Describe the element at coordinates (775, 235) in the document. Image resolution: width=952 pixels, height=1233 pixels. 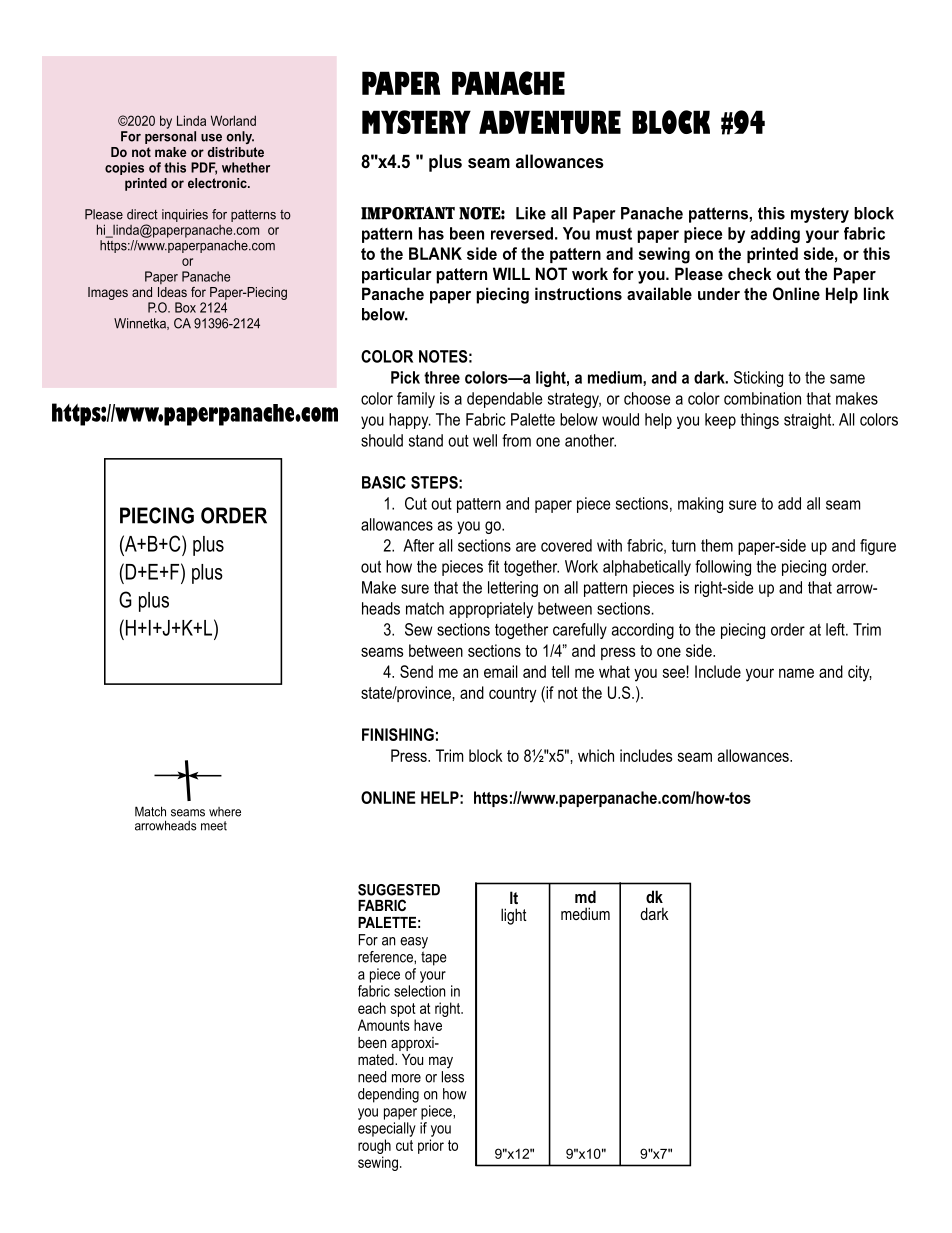
I see `adding` at that location.
